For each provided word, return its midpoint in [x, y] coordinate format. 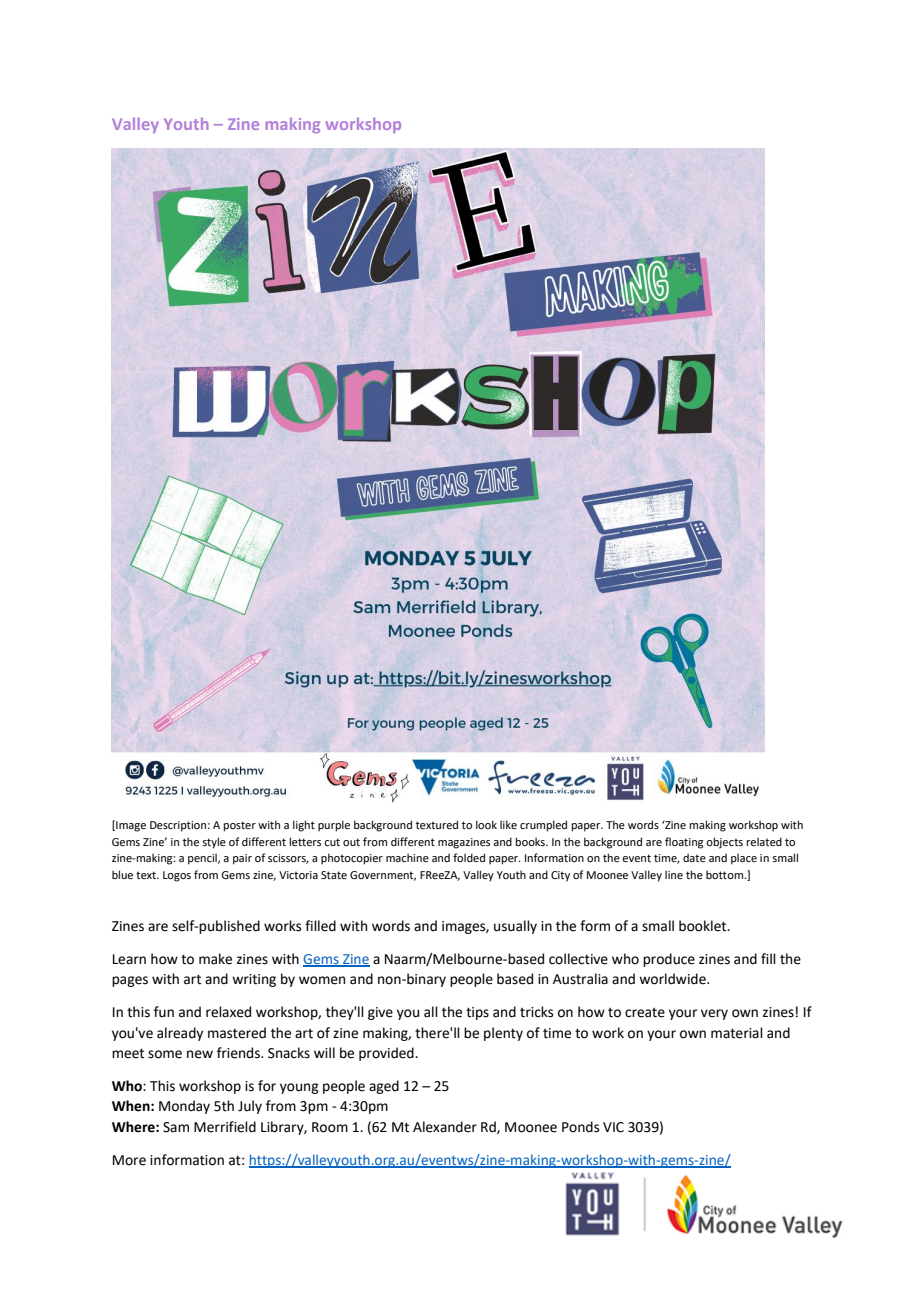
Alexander [445, 1127]
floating [684, 843]
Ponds [580, 1127]
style [214, 843]
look [486, 824]
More [129, 1160]
